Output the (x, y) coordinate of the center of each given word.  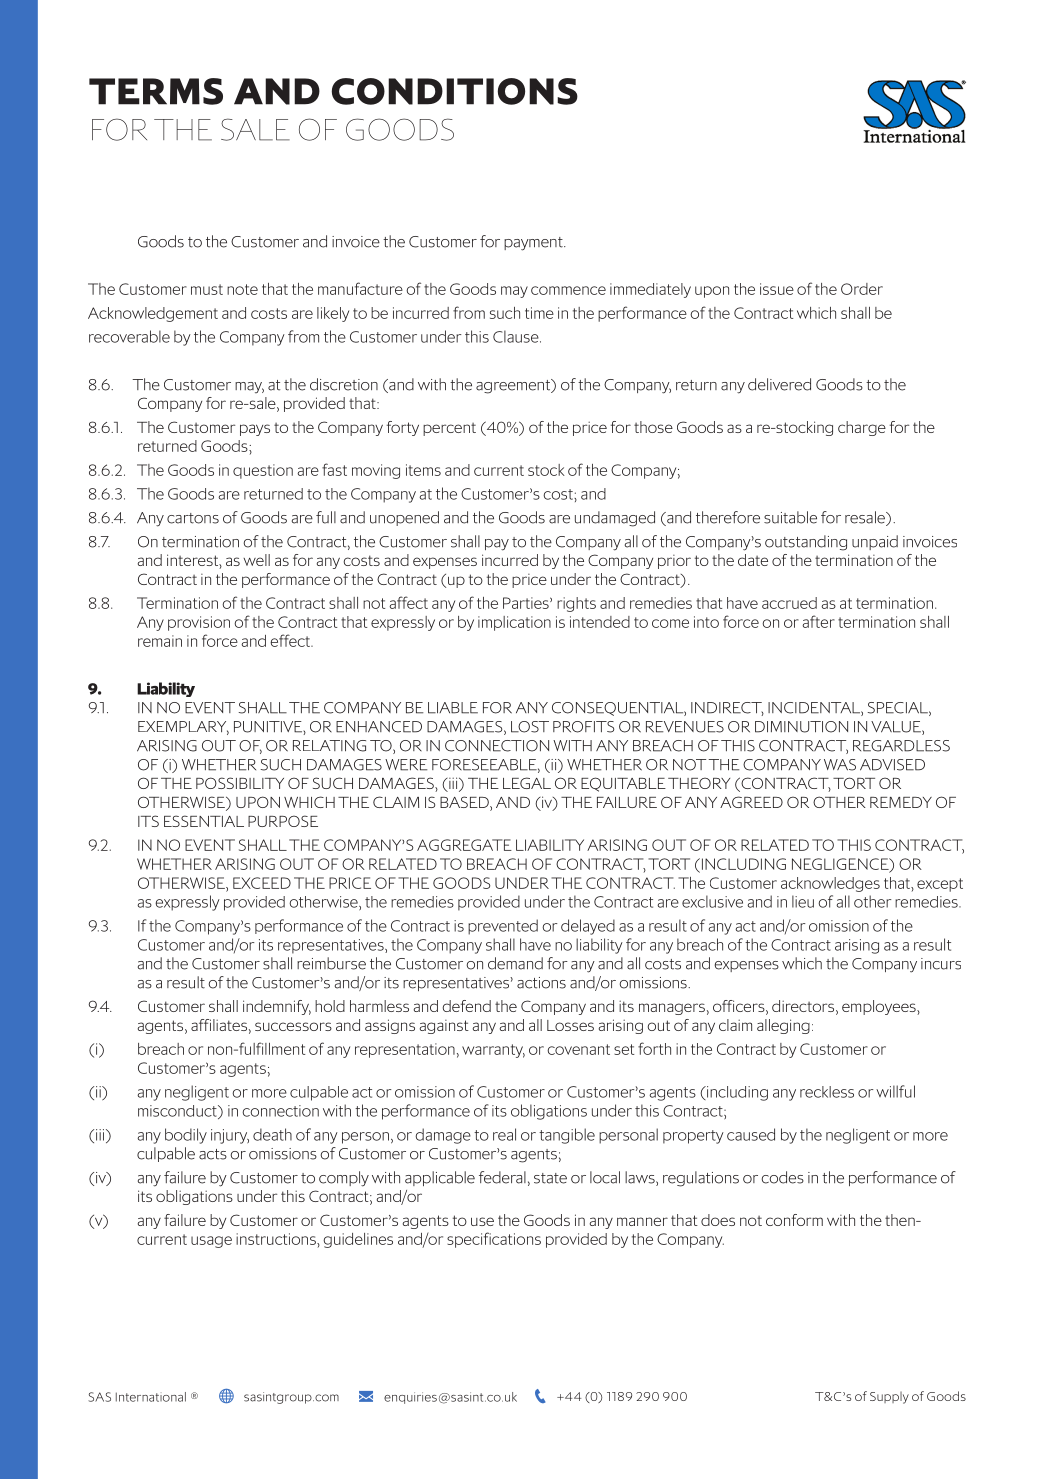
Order (862, 289)
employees (880, 1007)
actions (541, 983)
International (151, 1397)
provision (199, 623)
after (818, 621)
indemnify (277, 1007)
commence (568, 290)
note (242, 289)
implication (514, 623)
